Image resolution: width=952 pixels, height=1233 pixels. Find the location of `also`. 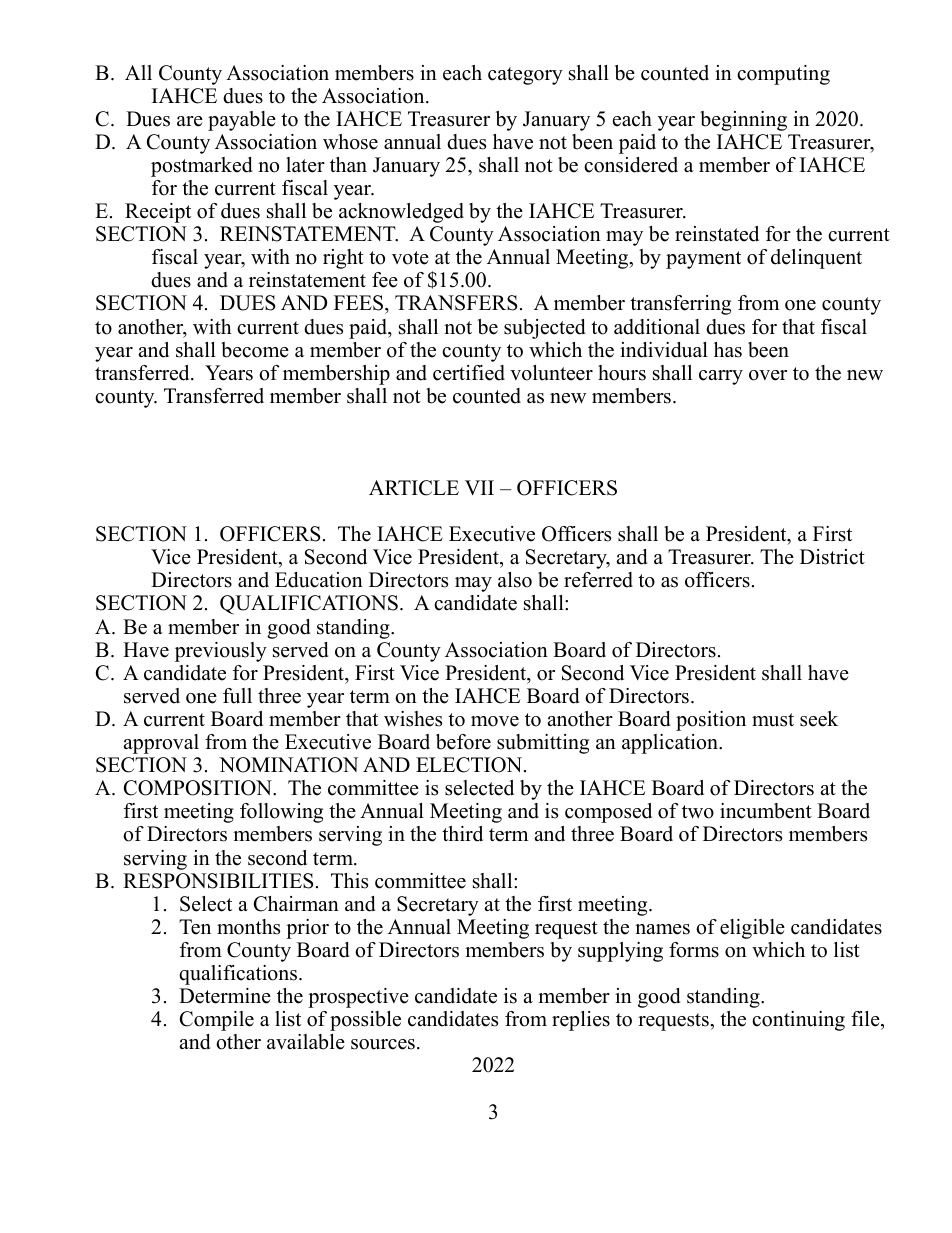

also is located at coordinates (515, 580).
